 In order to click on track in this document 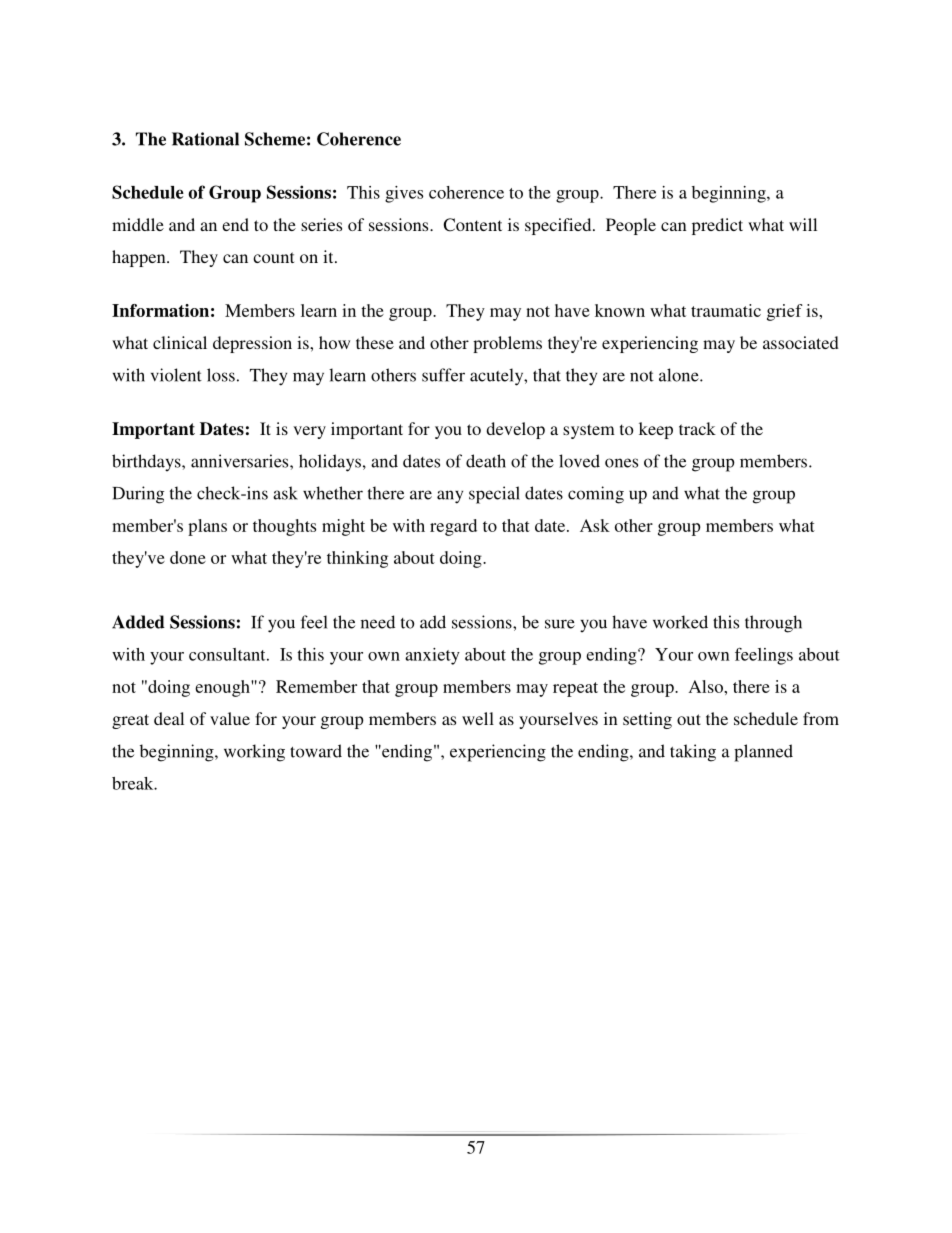, I will do `click(697, 428)`.
